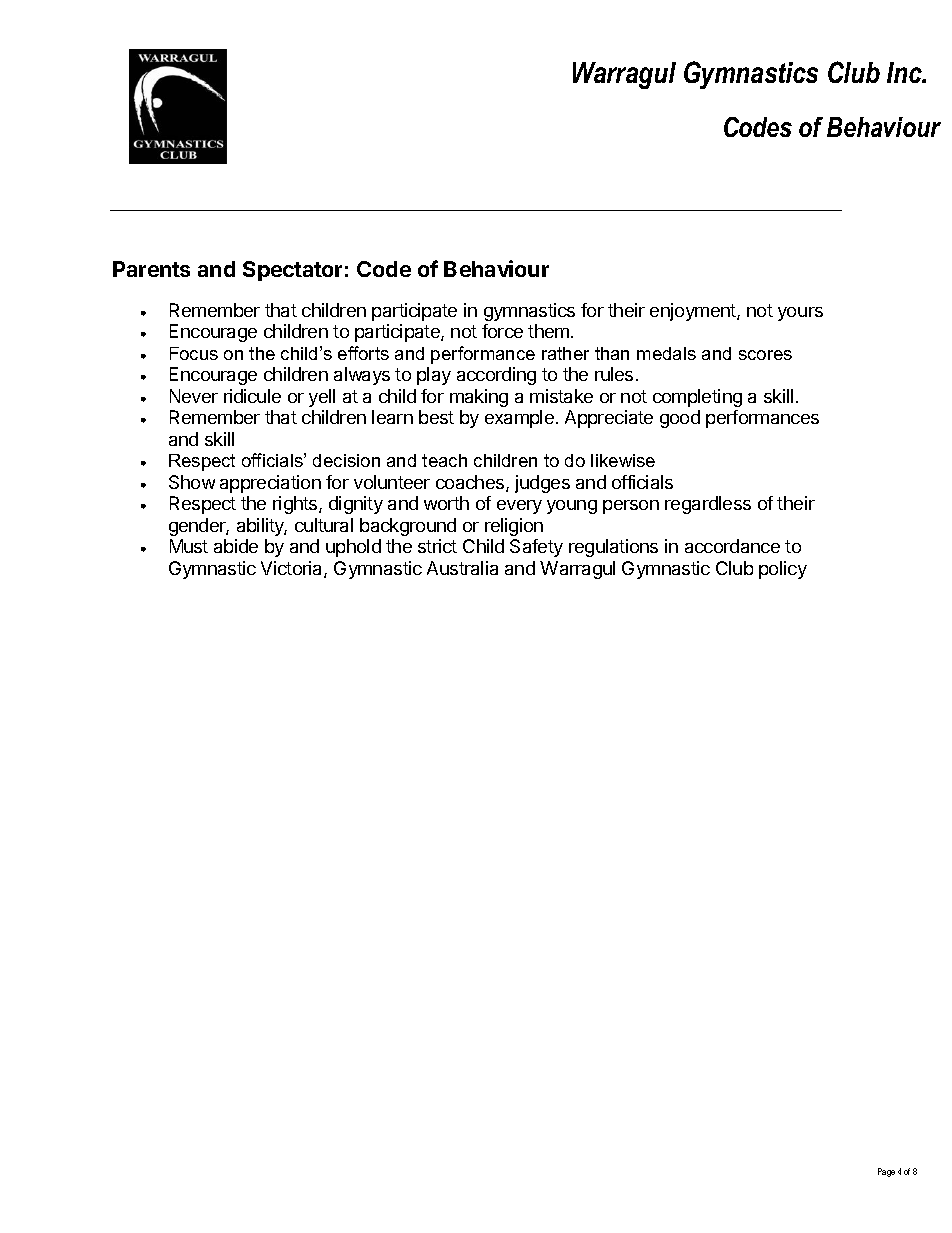 The height and width of the image is (1233, 952). Describe the element at coordinates (550, 331) in the image. I see `them` at that location.
